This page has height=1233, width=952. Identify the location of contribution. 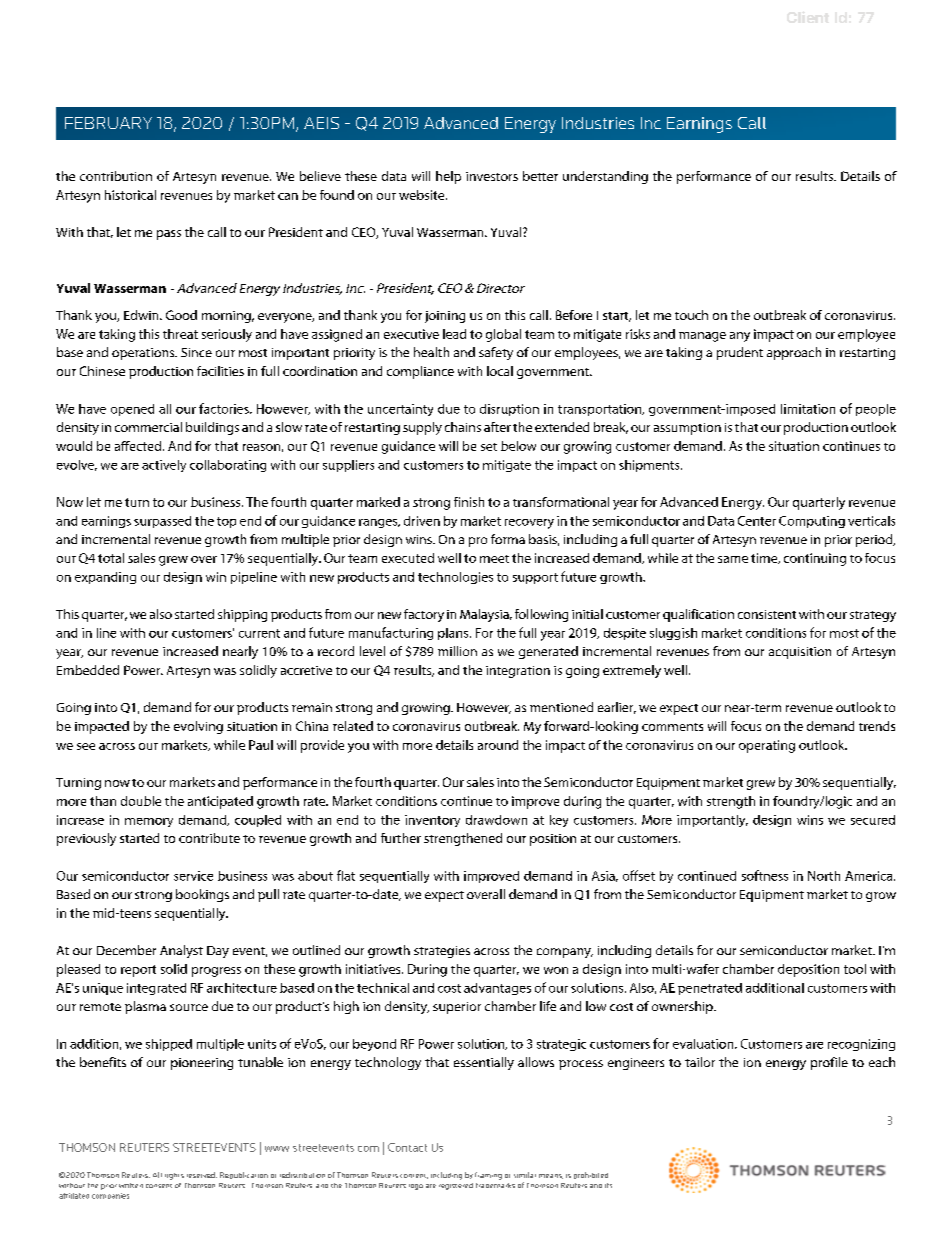
(116, 176).
